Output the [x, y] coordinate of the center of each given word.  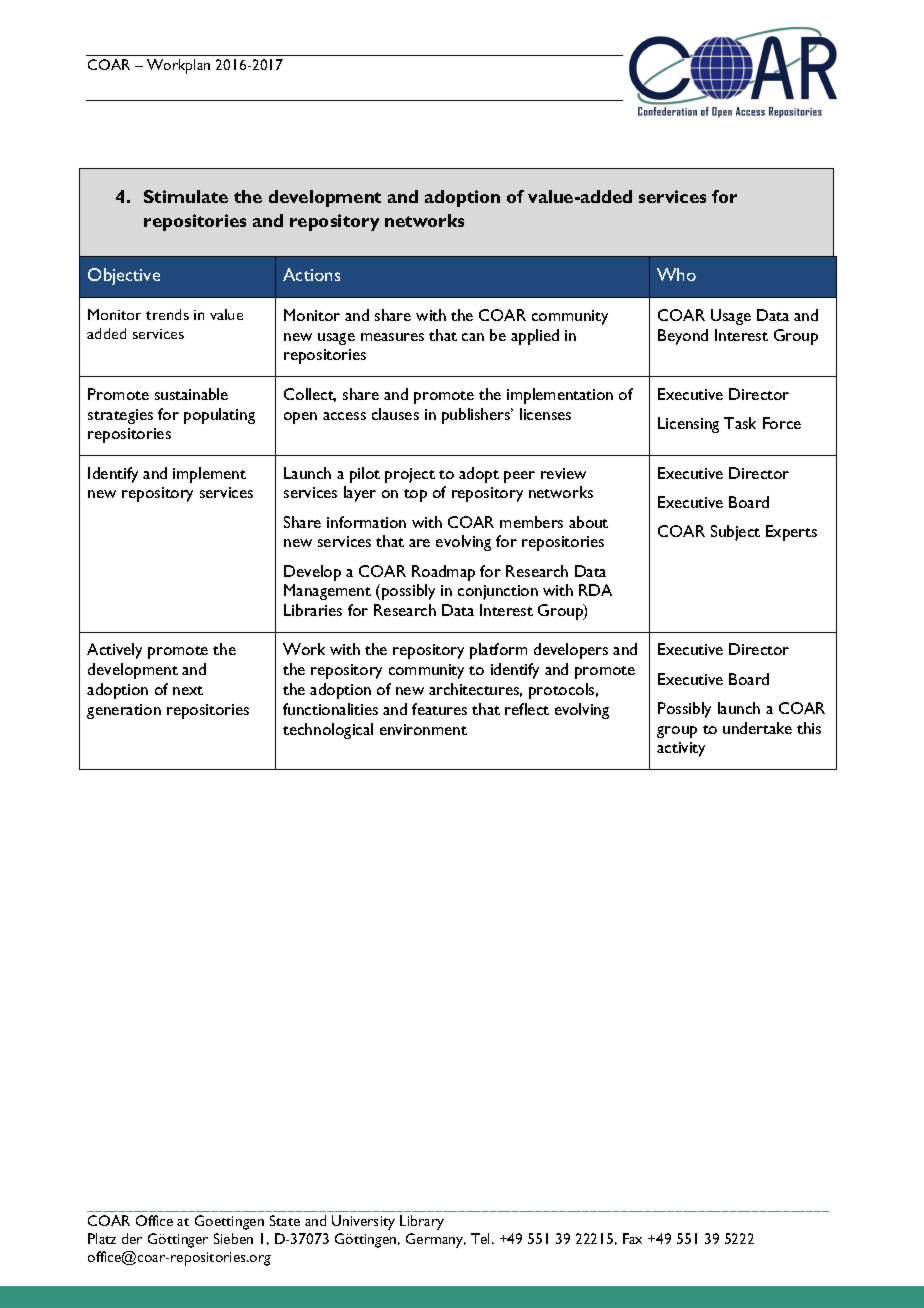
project [410, 475]
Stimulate [186, 196]
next [188, 690]
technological [328, 731]
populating [219, 416]
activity [681, 749]
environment [423, 729]
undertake [757, 728]
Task [740, 423]
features [439, 709]
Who [676, 274]
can [473, 337]
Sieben [233, 1238]
